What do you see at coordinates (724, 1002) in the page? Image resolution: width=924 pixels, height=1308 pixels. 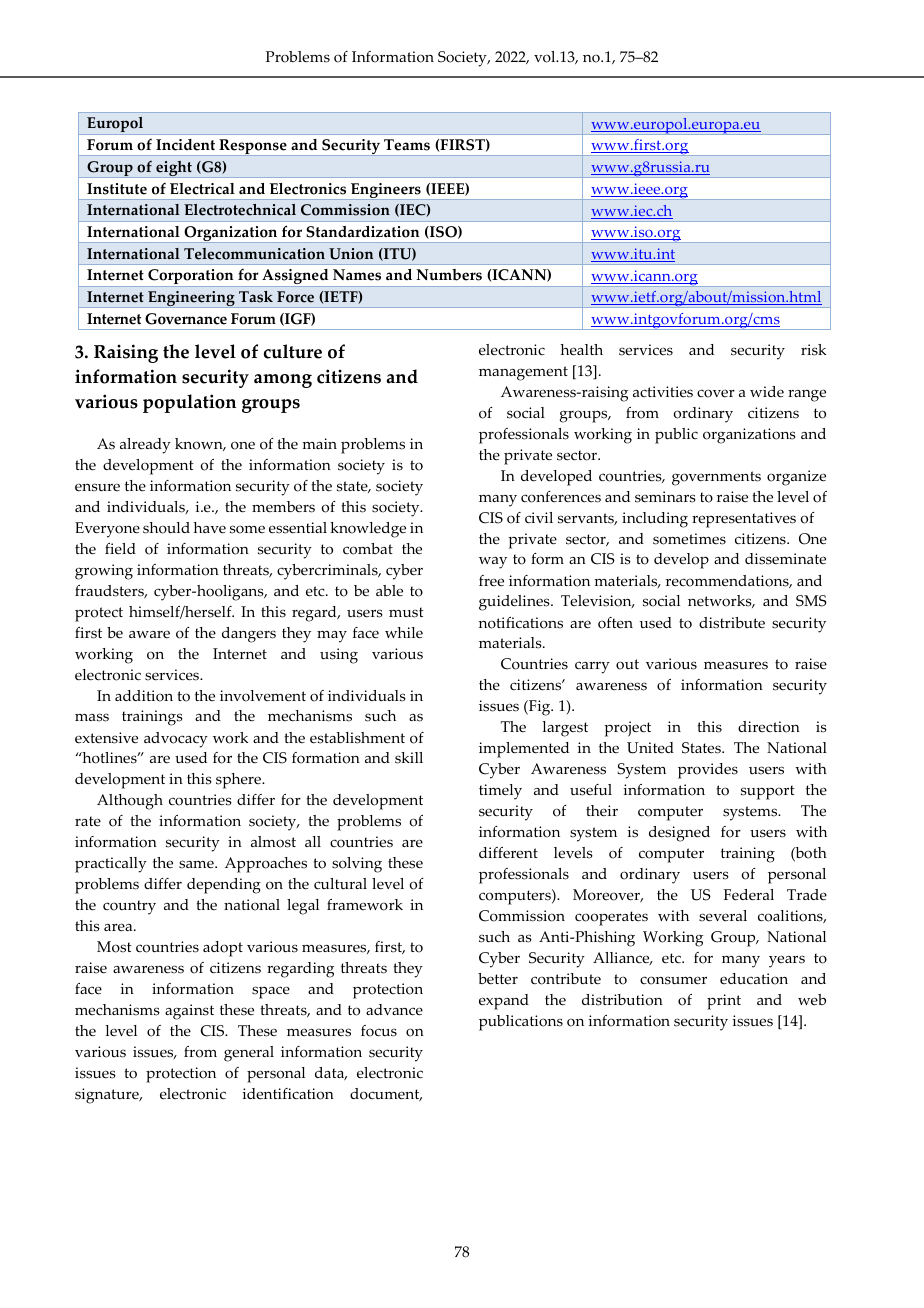 I see `print` at bounding box center [724, 1002].
